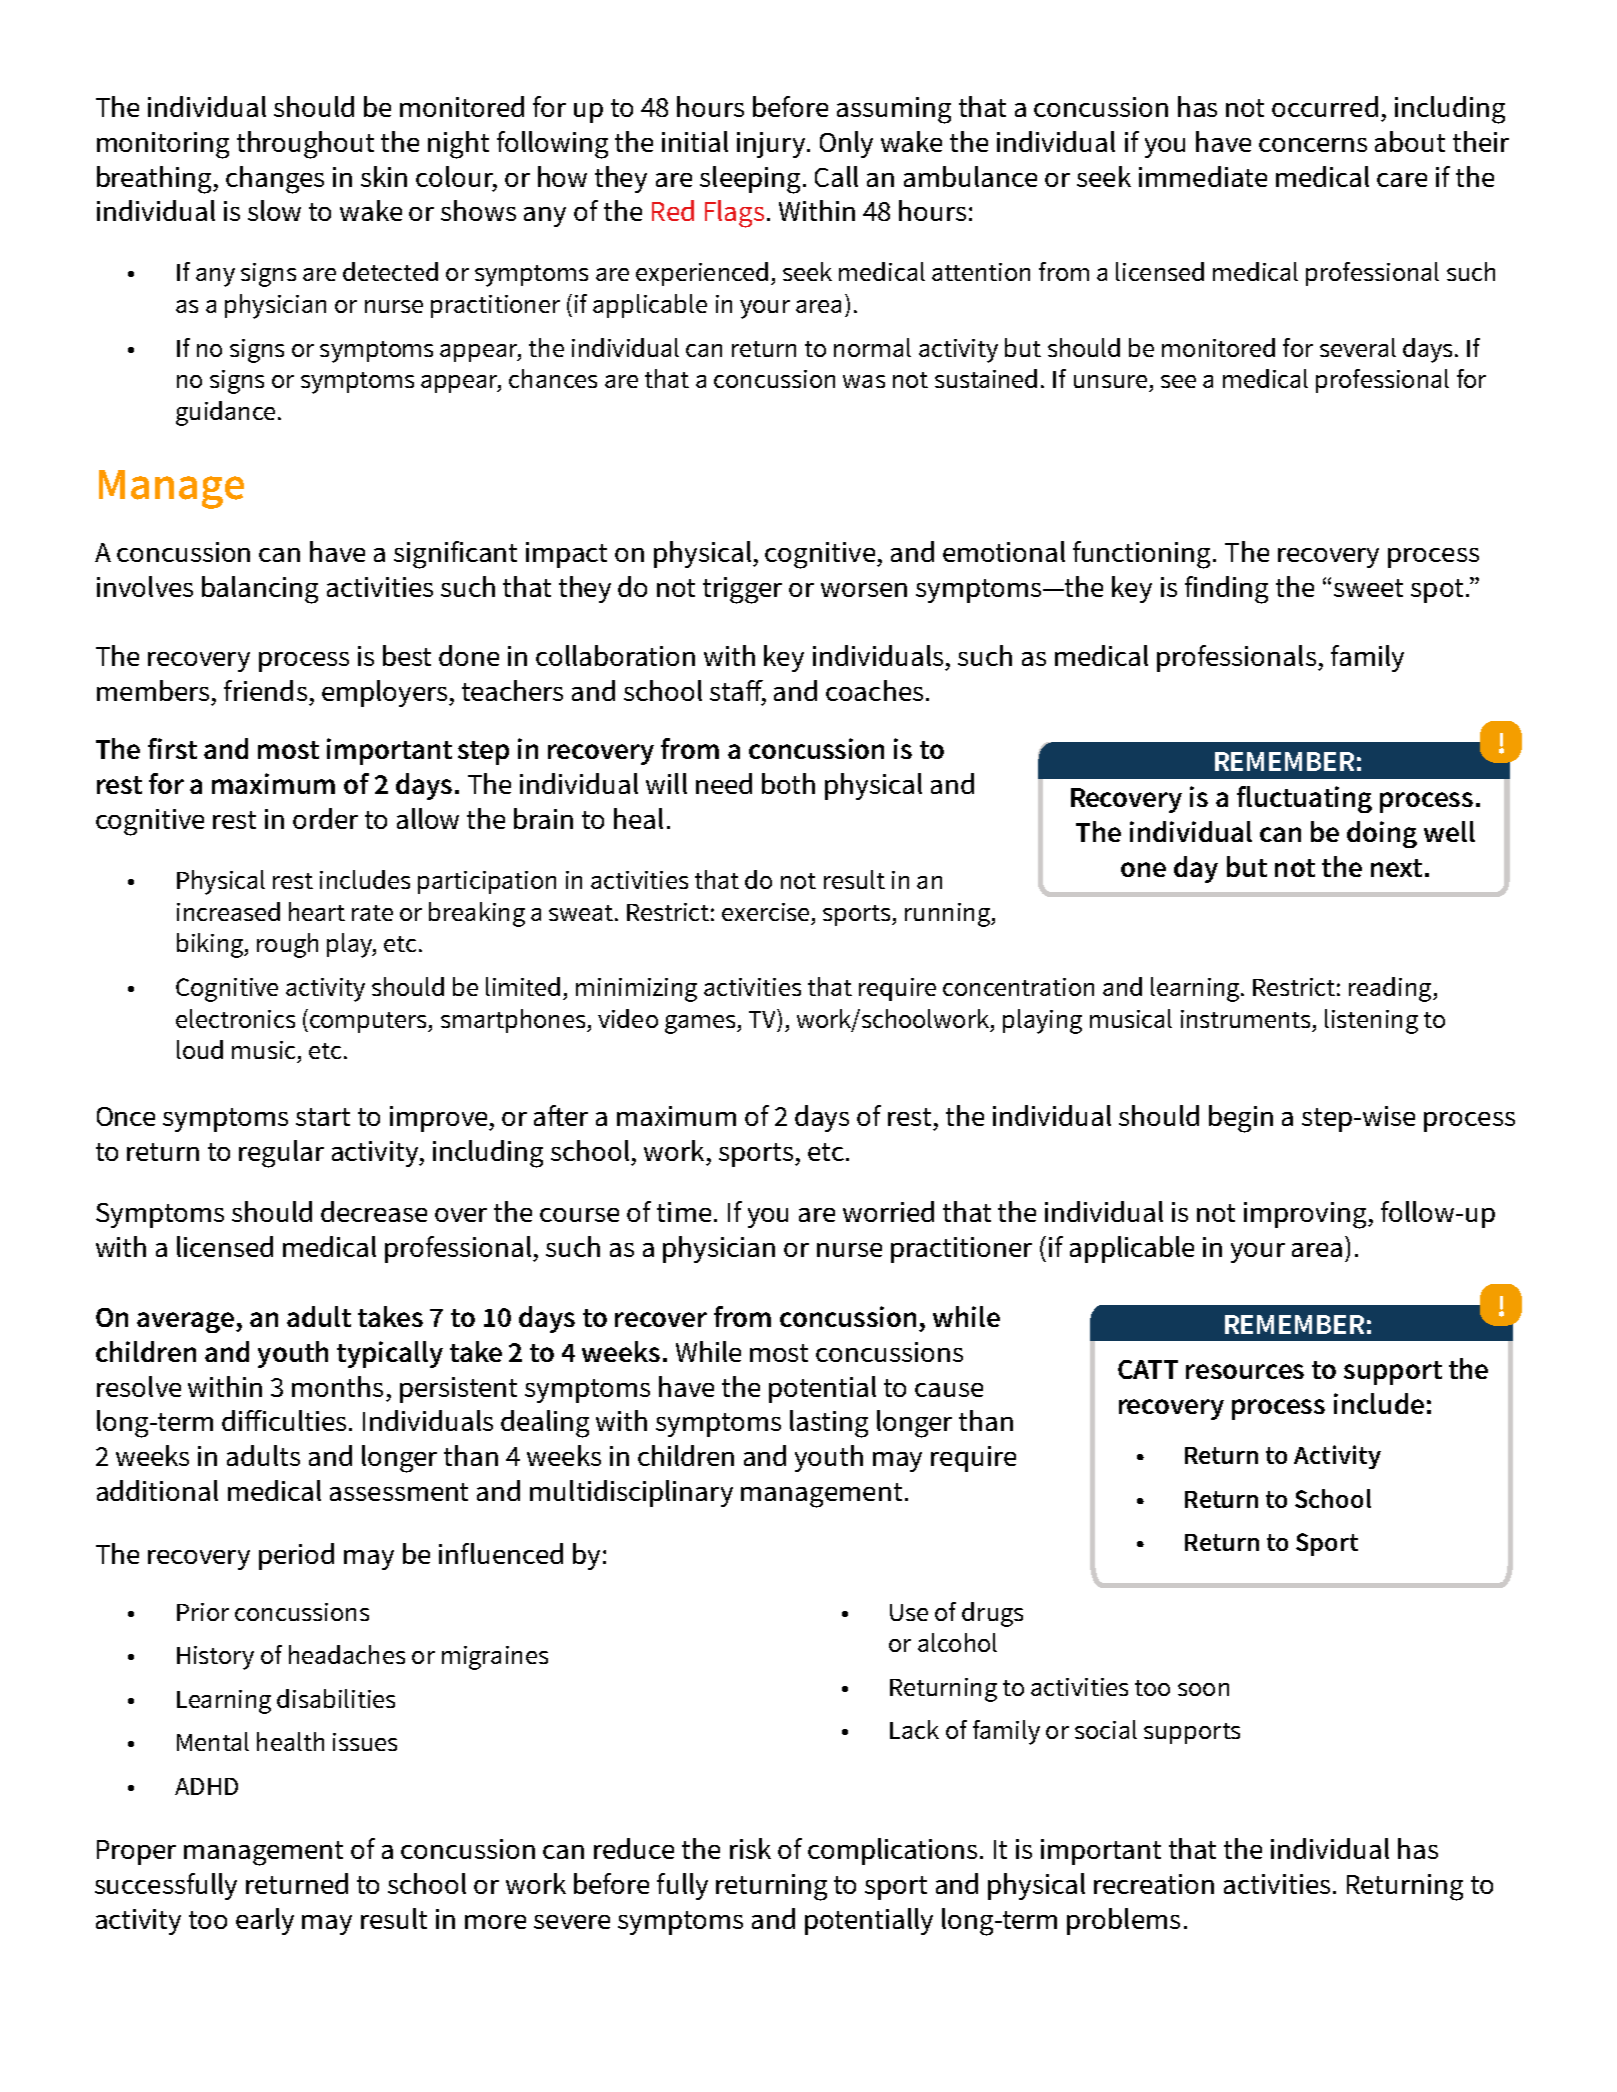 This image has width=1617, height=2092. What do you see at coordinates (1306, 1215) in the image?
I see `improving` at bounding box center [1306, 1215].
